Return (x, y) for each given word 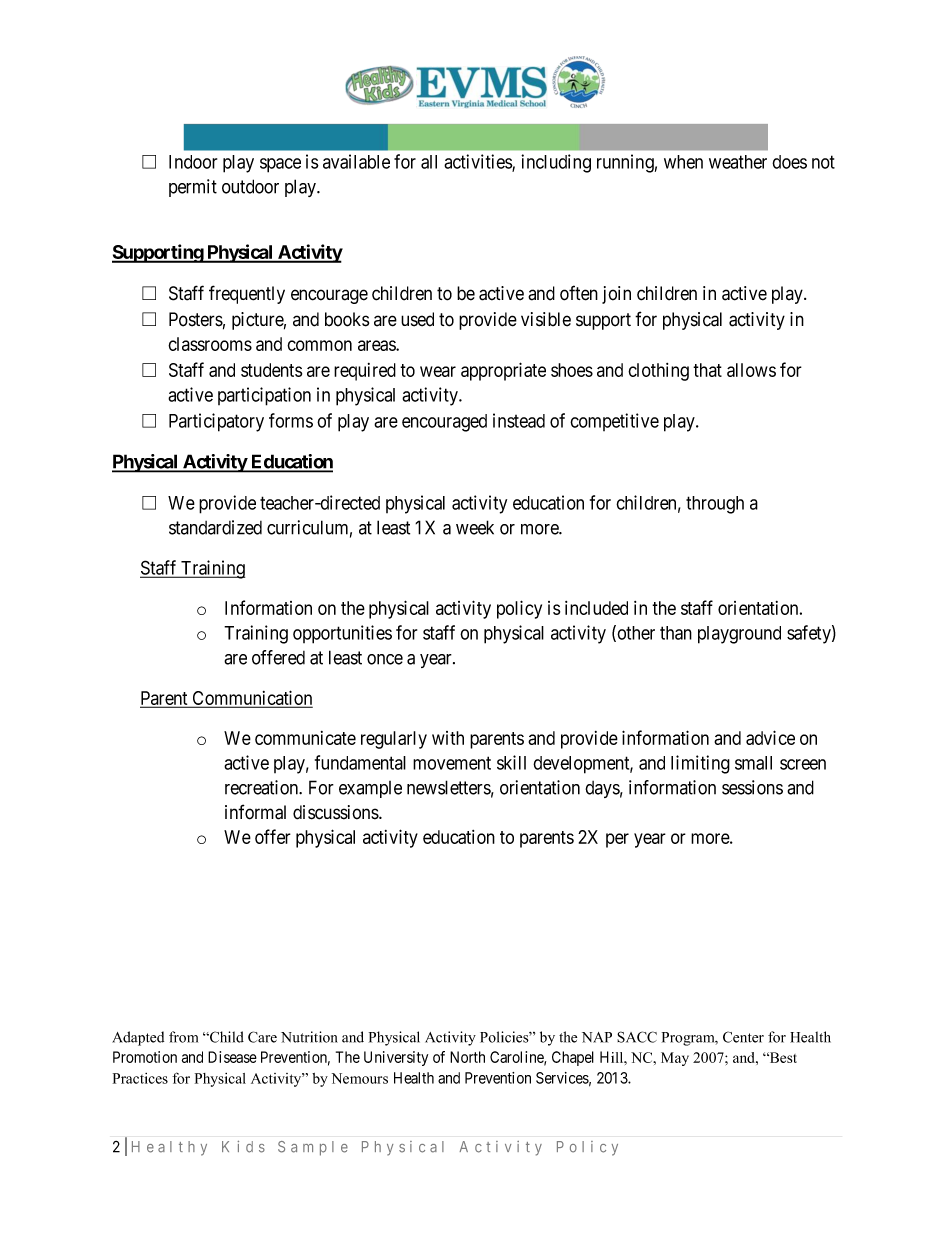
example (370, 789)
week (475, 527)
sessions (752, 787)
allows (751, 370)
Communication (251, 698)
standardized (215, 527)
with (448, 738)
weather (738, 162)
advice (770, 737)
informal (255, 812)
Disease (232, 1057)
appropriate (503, 371)
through (715, 505)
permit (193, 188)
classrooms (210, 344)
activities (478, 162)
